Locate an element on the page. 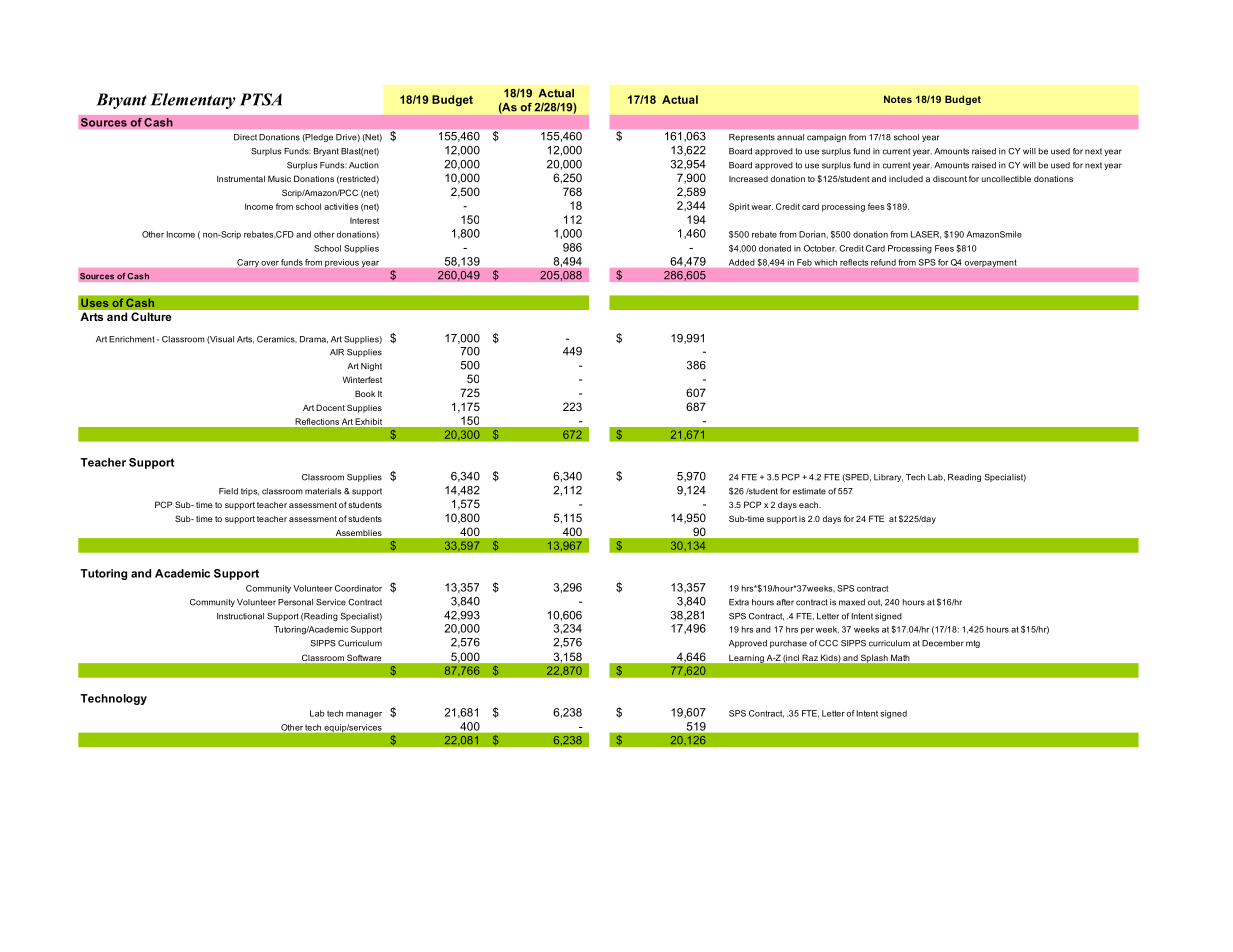  Personal is located at coordinates (295, 602).
